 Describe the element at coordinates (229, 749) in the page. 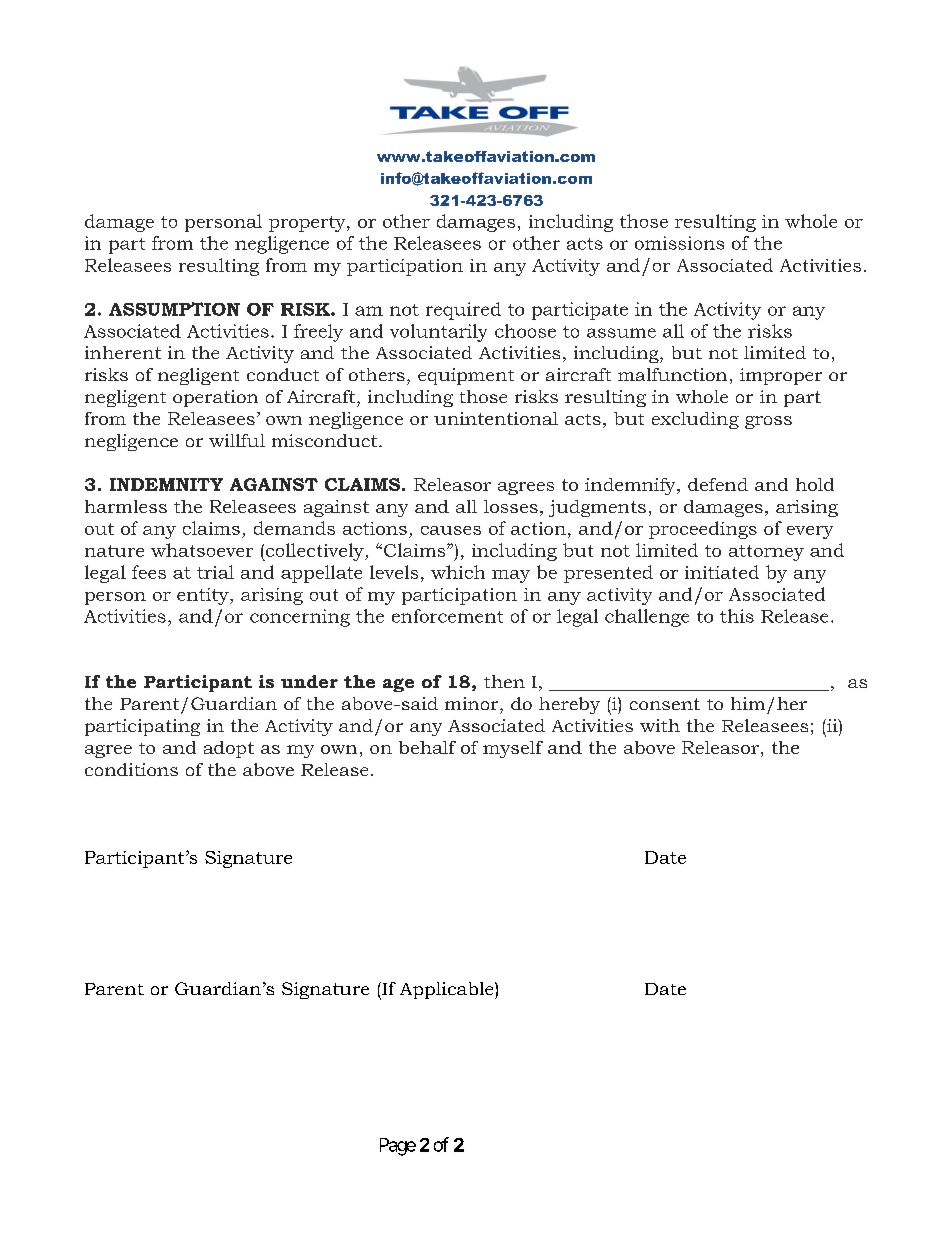

I see `adopt` at that location.
